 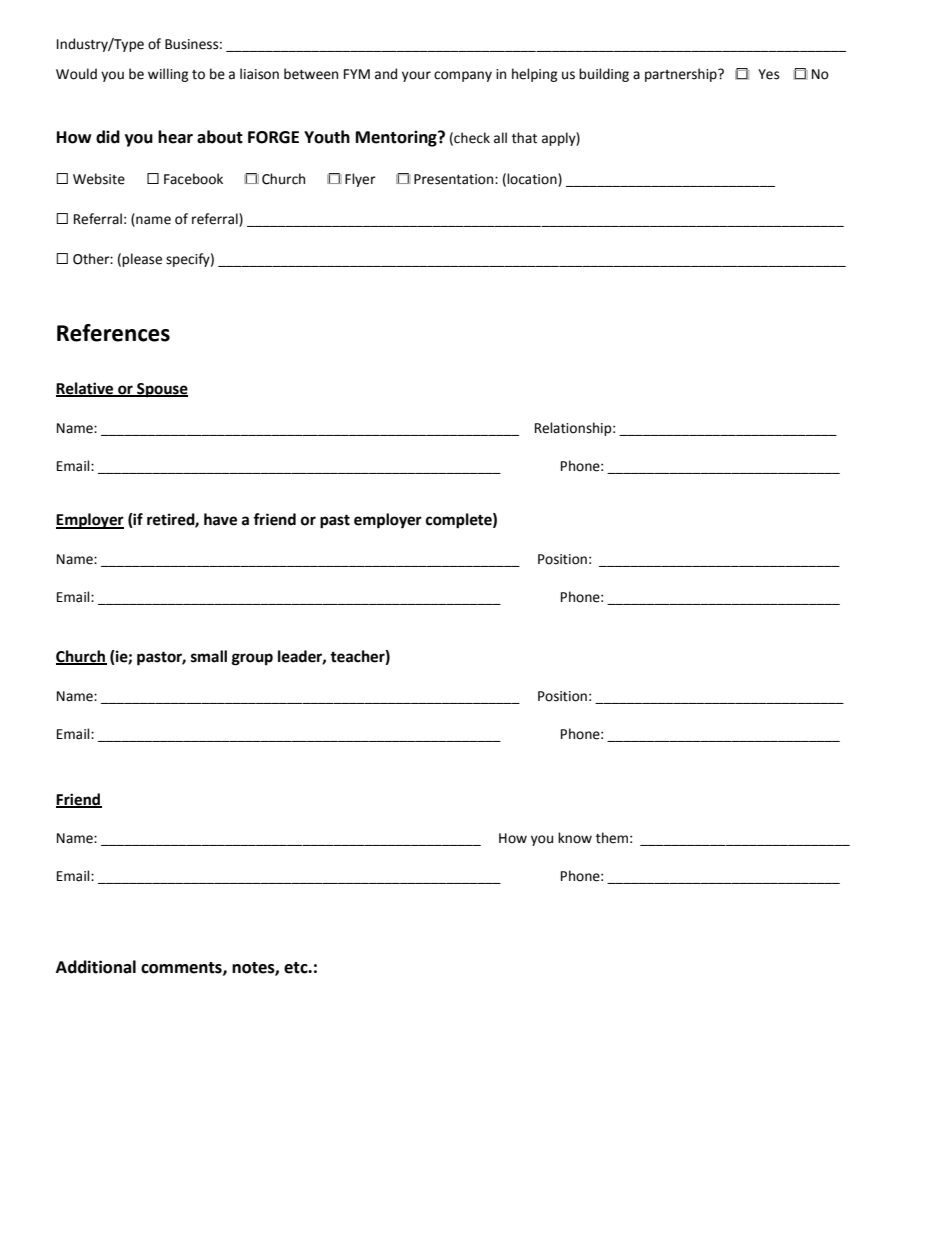 I want to click on partnership, so click(x=682, y=75).
